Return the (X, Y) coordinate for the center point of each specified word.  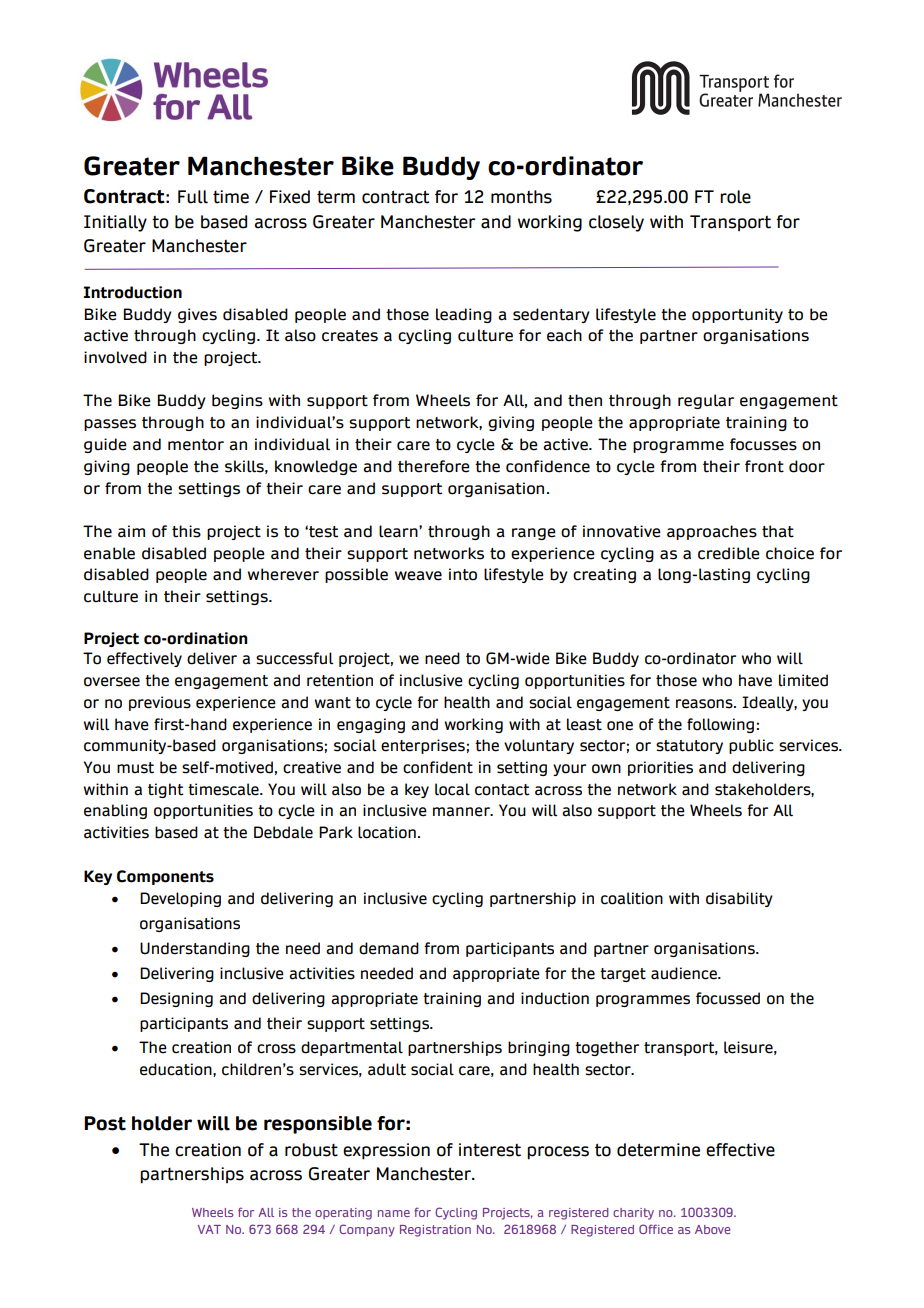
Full (193, 197)
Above (713, 1229)
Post (105, 1123)
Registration (435, 1231)
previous (160, 703)
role (735, 197)
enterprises (423, 746)
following (720, 725)
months (521, 197)
